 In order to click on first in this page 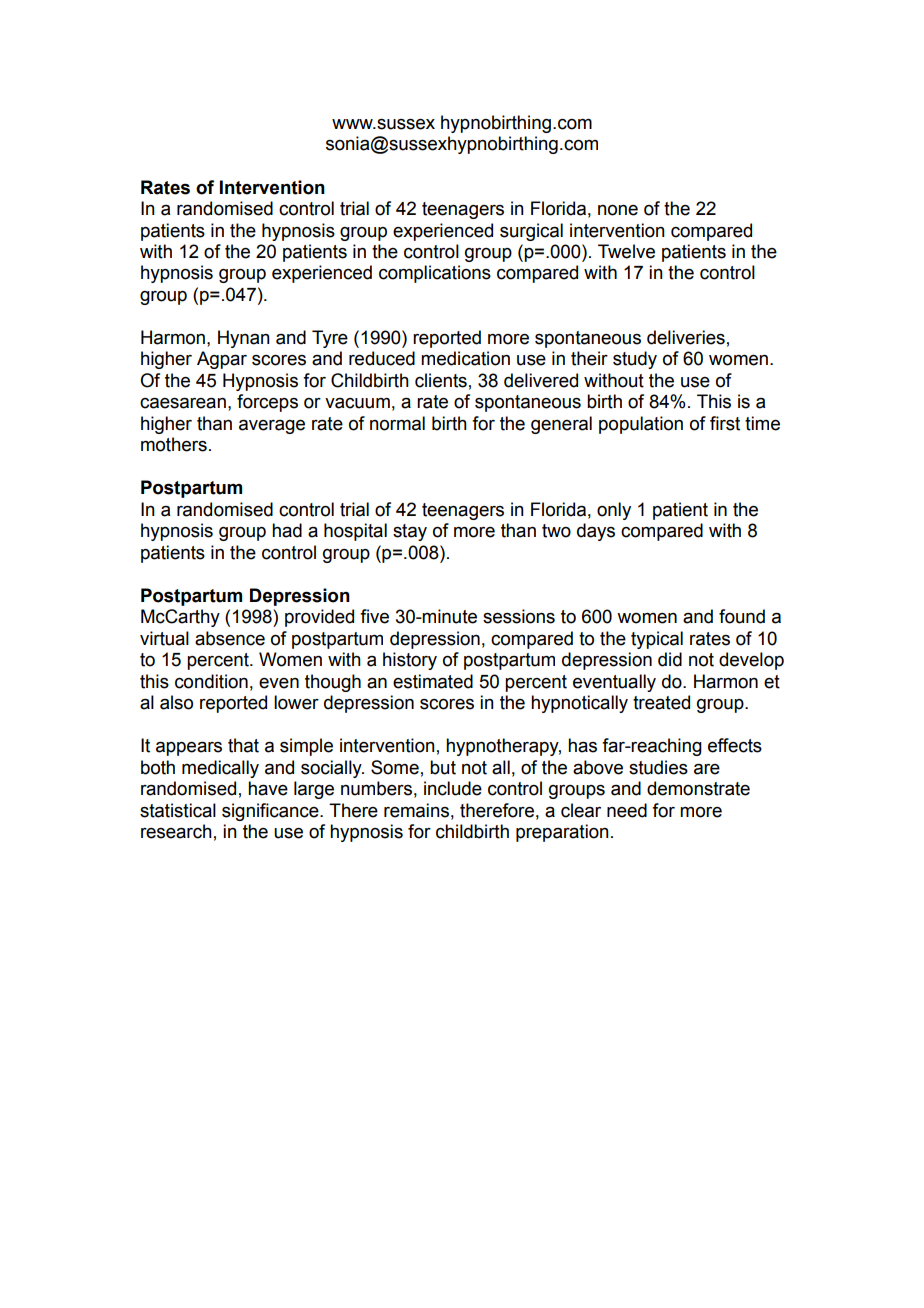, I will do `click(725, 423)`.
